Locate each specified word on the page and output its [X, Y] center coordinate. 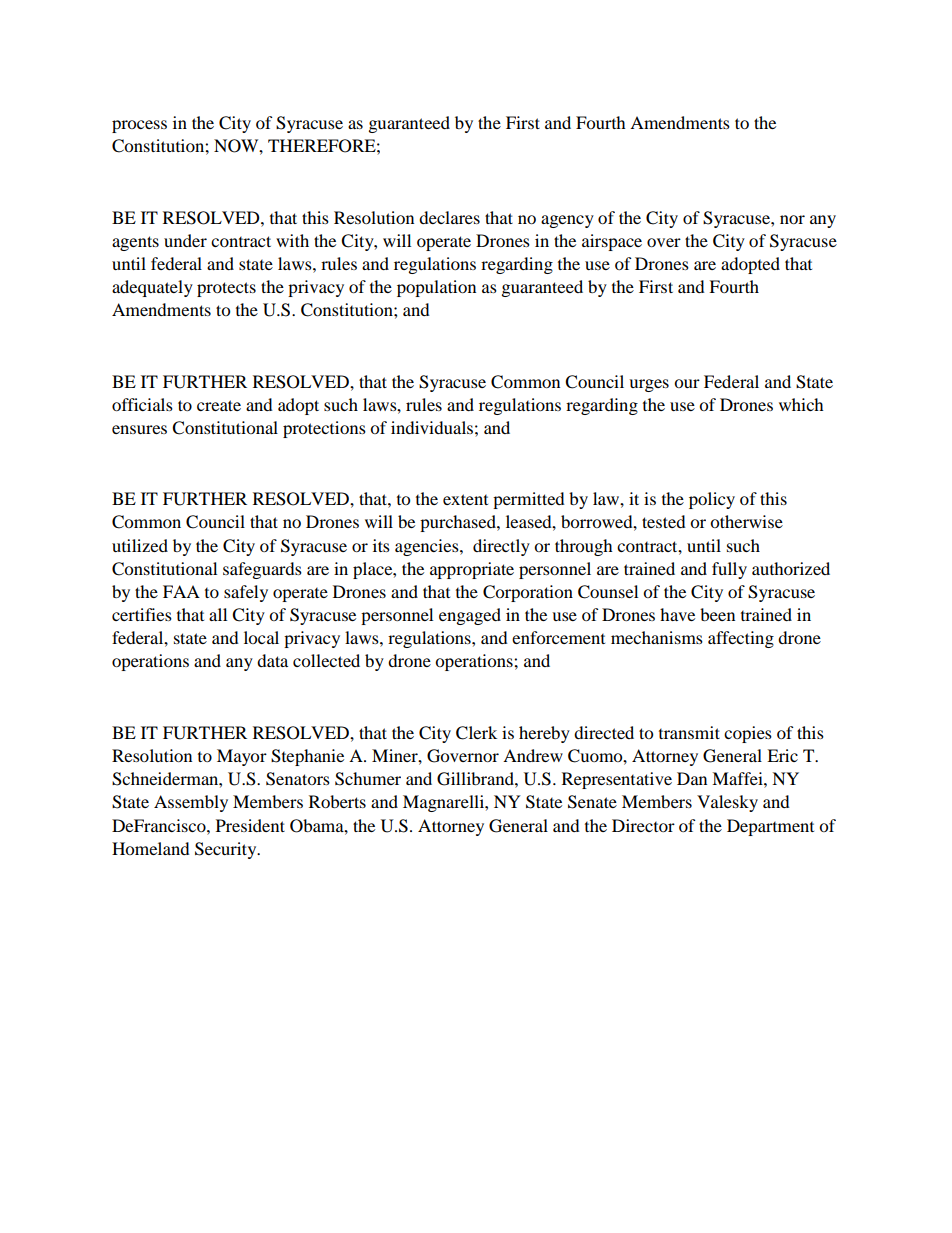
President [250, 825]
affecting [741, 639]
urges [649, 385]
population [436, 288]
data [272, 660]
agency [567, 221]
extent [465, 499]
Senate [592, 802]
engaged [470, 616]
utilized [140, 545]
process [139, 126]
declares [449, 217]
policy [712, 500]
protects [226, 289]
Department [770, 827]
